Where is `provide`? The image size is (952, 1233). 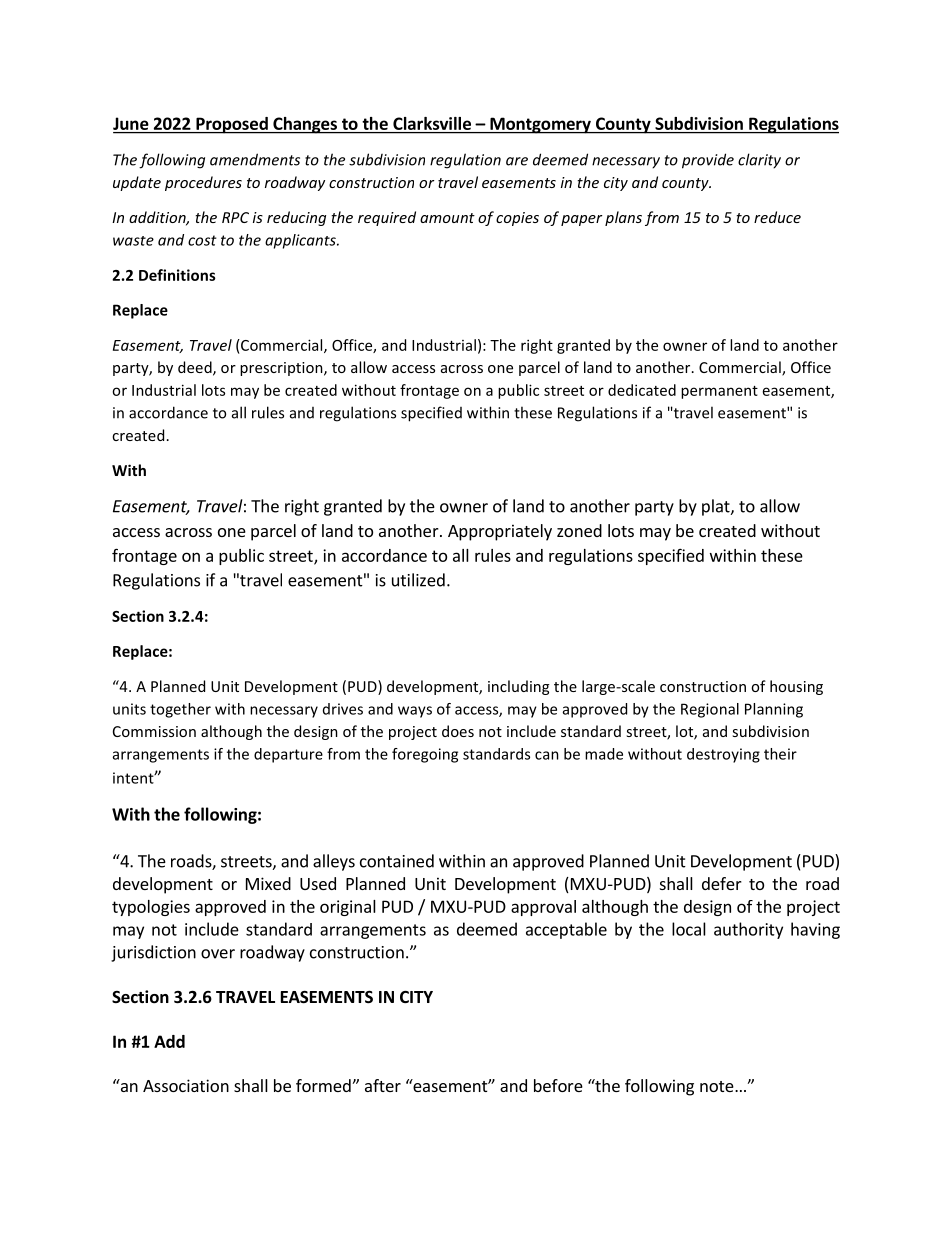
provide is located at coordinates (708, 161).
